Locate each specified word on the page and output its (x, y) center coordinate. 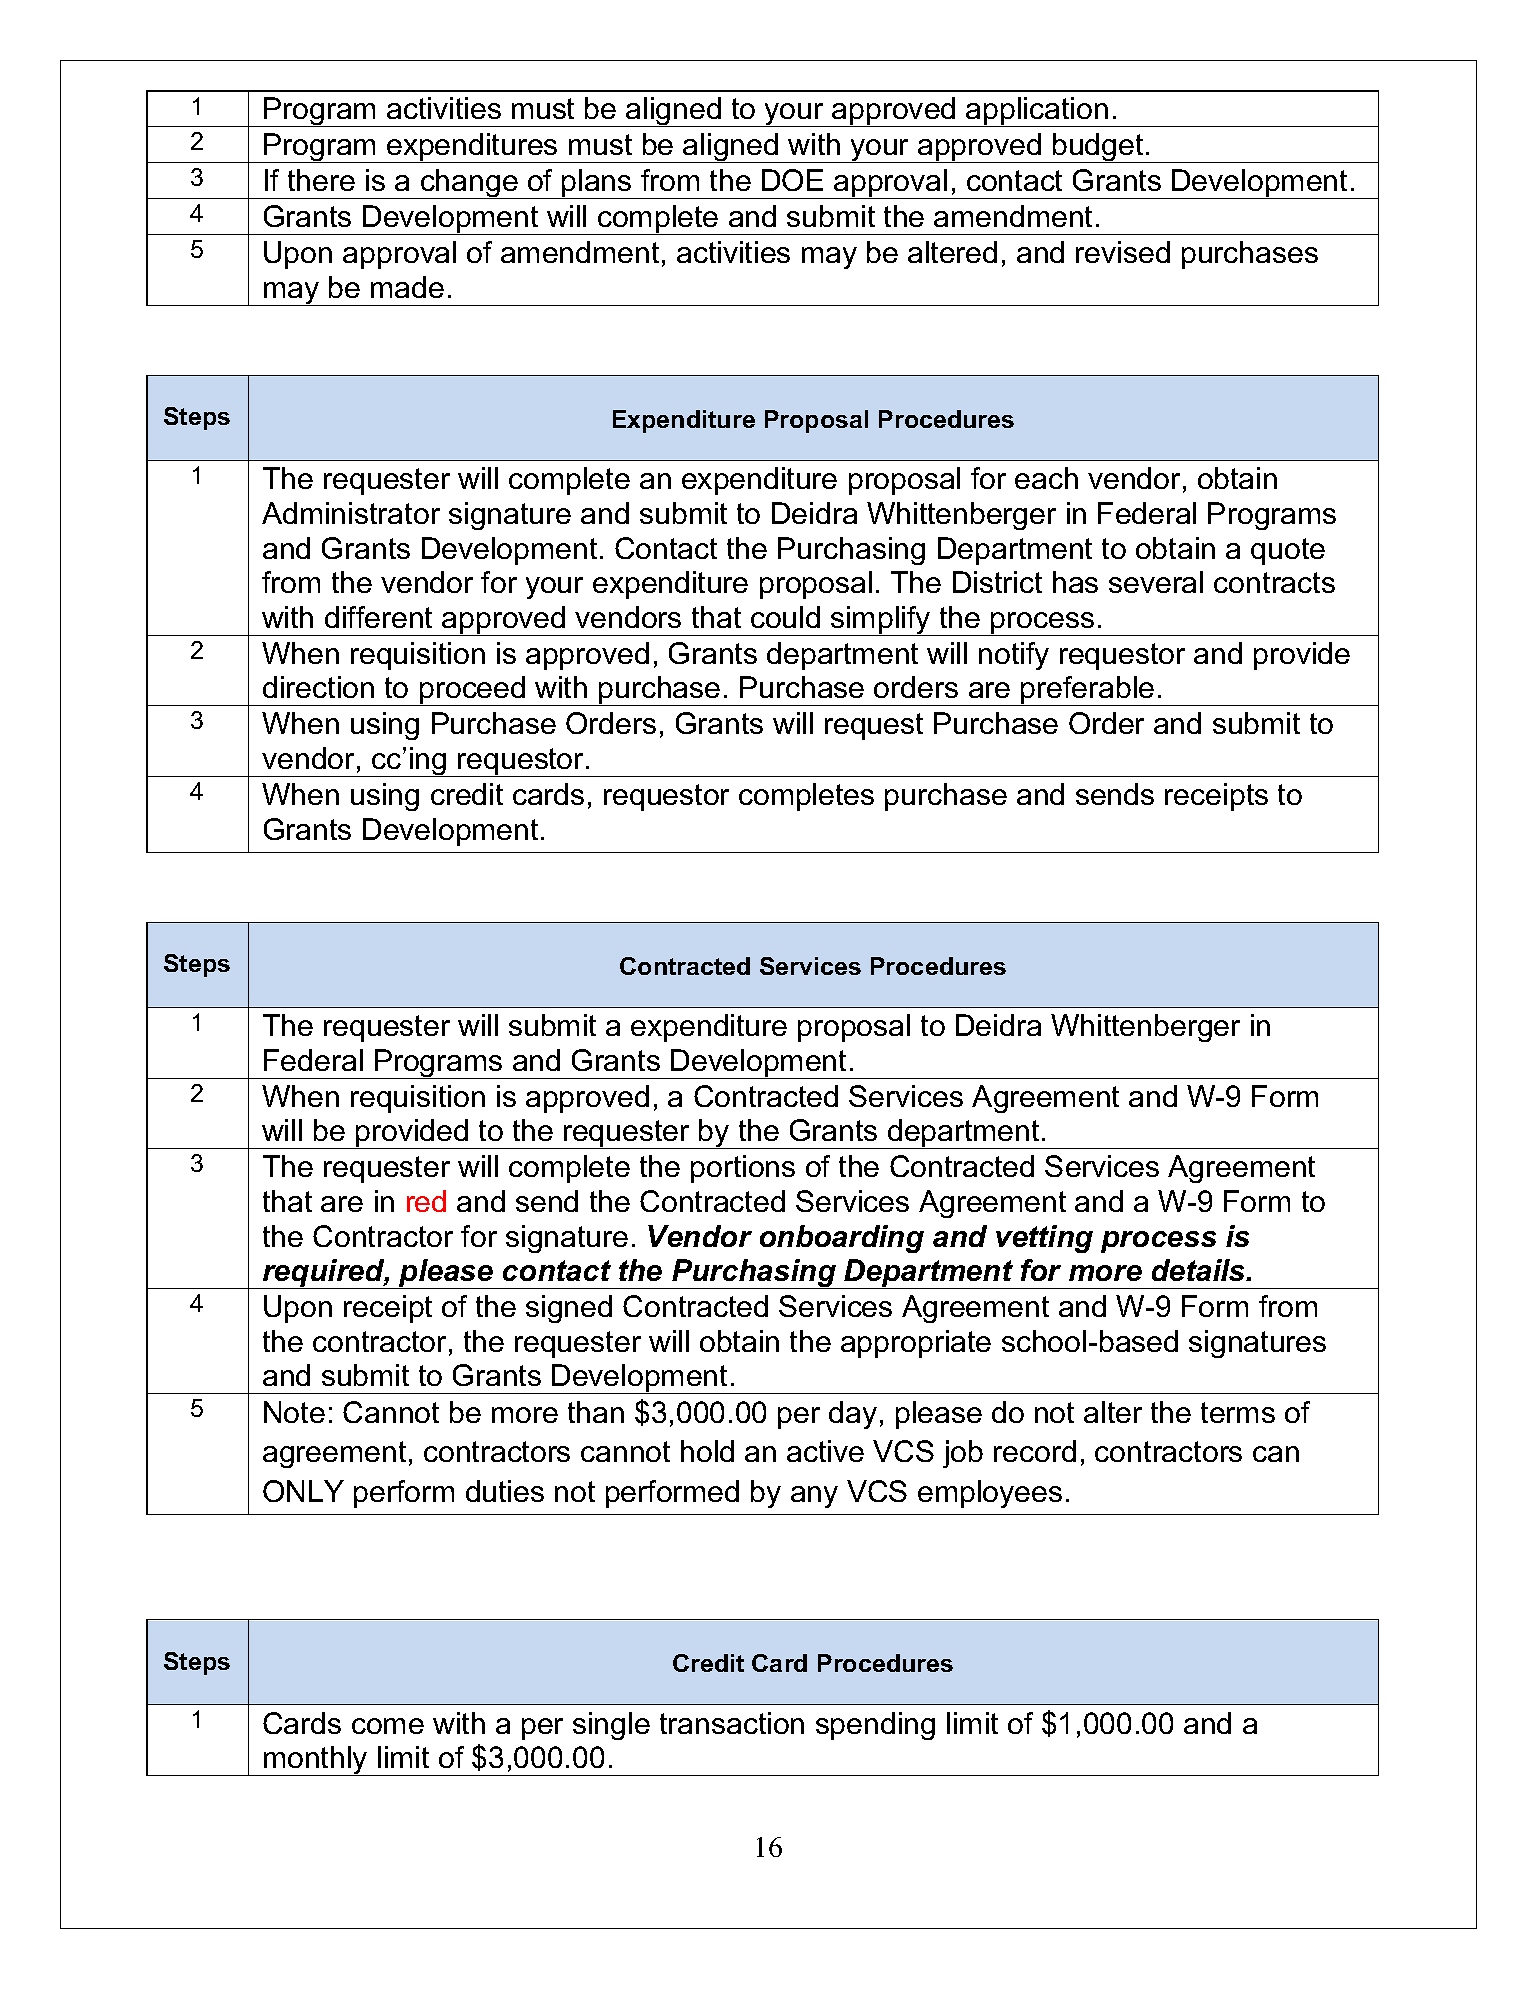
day (853, 1415)
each (1046, 478)
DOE (792, 180)
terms (1238, 1412)
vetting (1044, 1239)
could (785, 617)
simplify (881, 621)
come (388, 1726)
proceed (472, 691)
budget (1098, 148)
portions (743, 1169)
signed (569, 1309)
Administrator (351, 513)
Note (294, 1412)
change (469, 184)
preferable (1088, 691)
